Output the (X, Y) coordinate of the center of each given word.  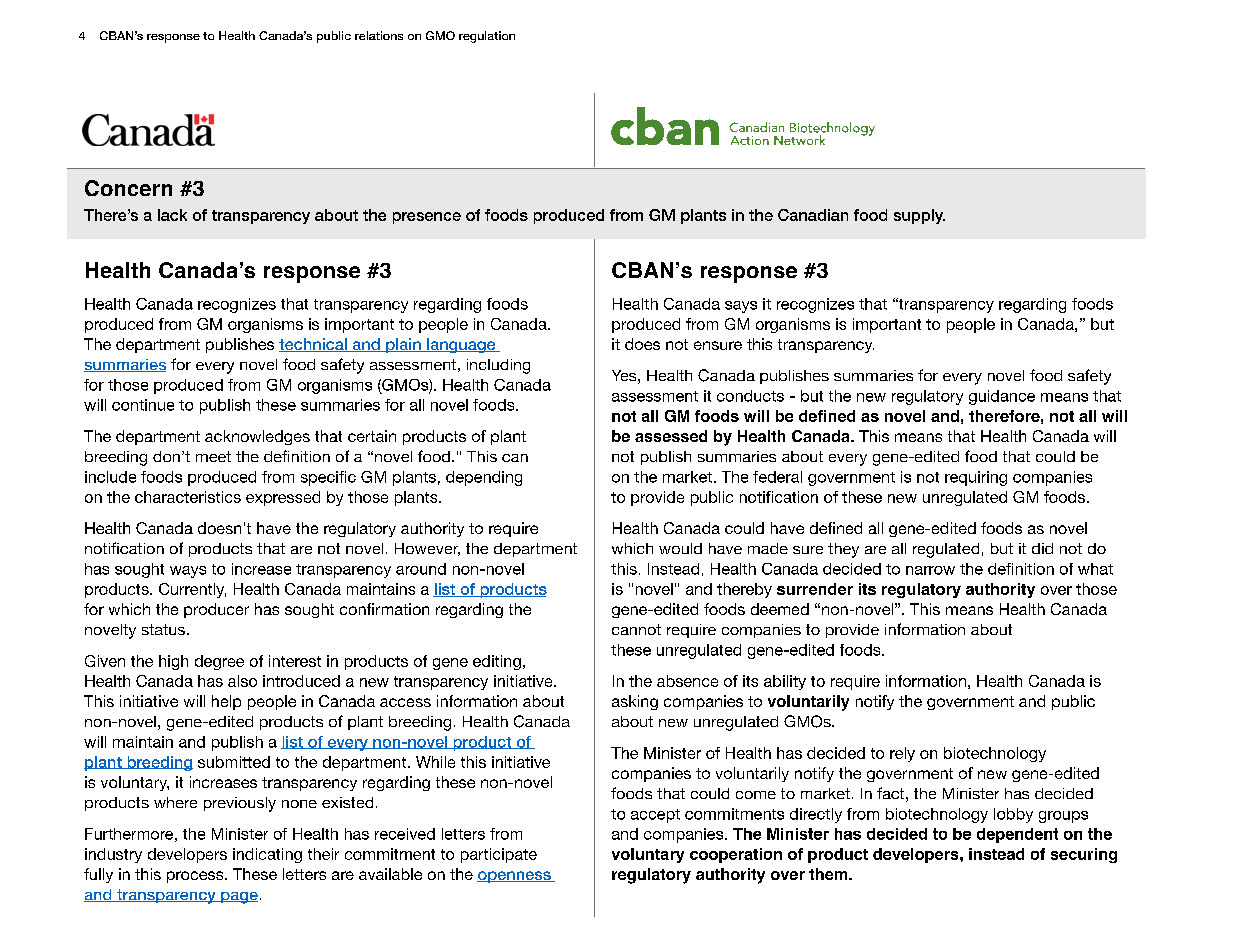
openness (515, 877)
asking (635, 702)
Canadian (813, 215)
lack (172, 215)
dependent (1017, 835)
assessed (671, 436)
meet (213, 456)
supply (919, 216)
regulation (487, 37)
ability (785, 682)
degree (219, 662)
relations (379, 35)
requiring (976, 478)
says (741, 307)
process (196, 877)
